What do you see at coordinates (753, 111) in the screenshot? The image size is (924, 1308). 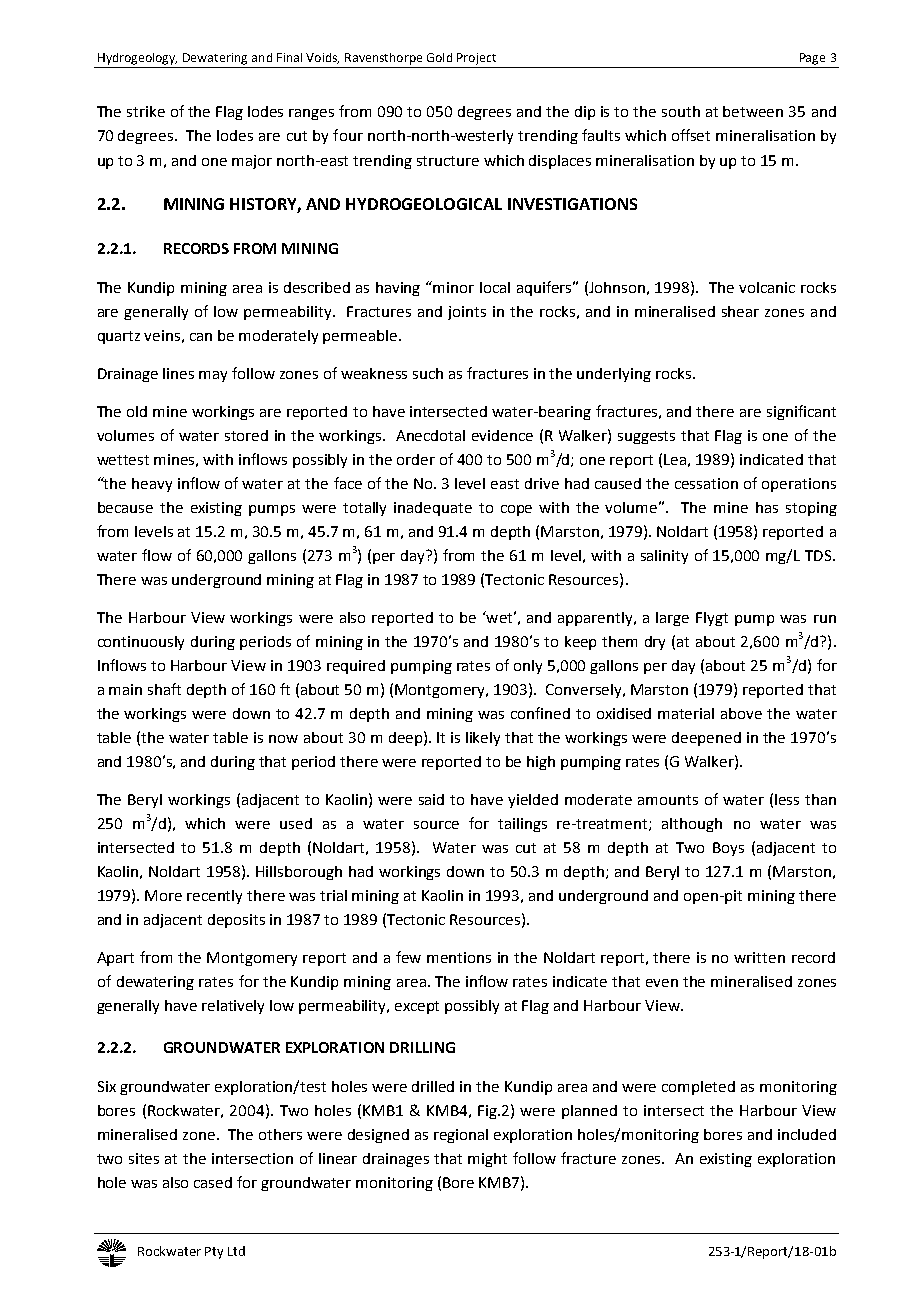 I see `between` at bounding box center [753, 111].
